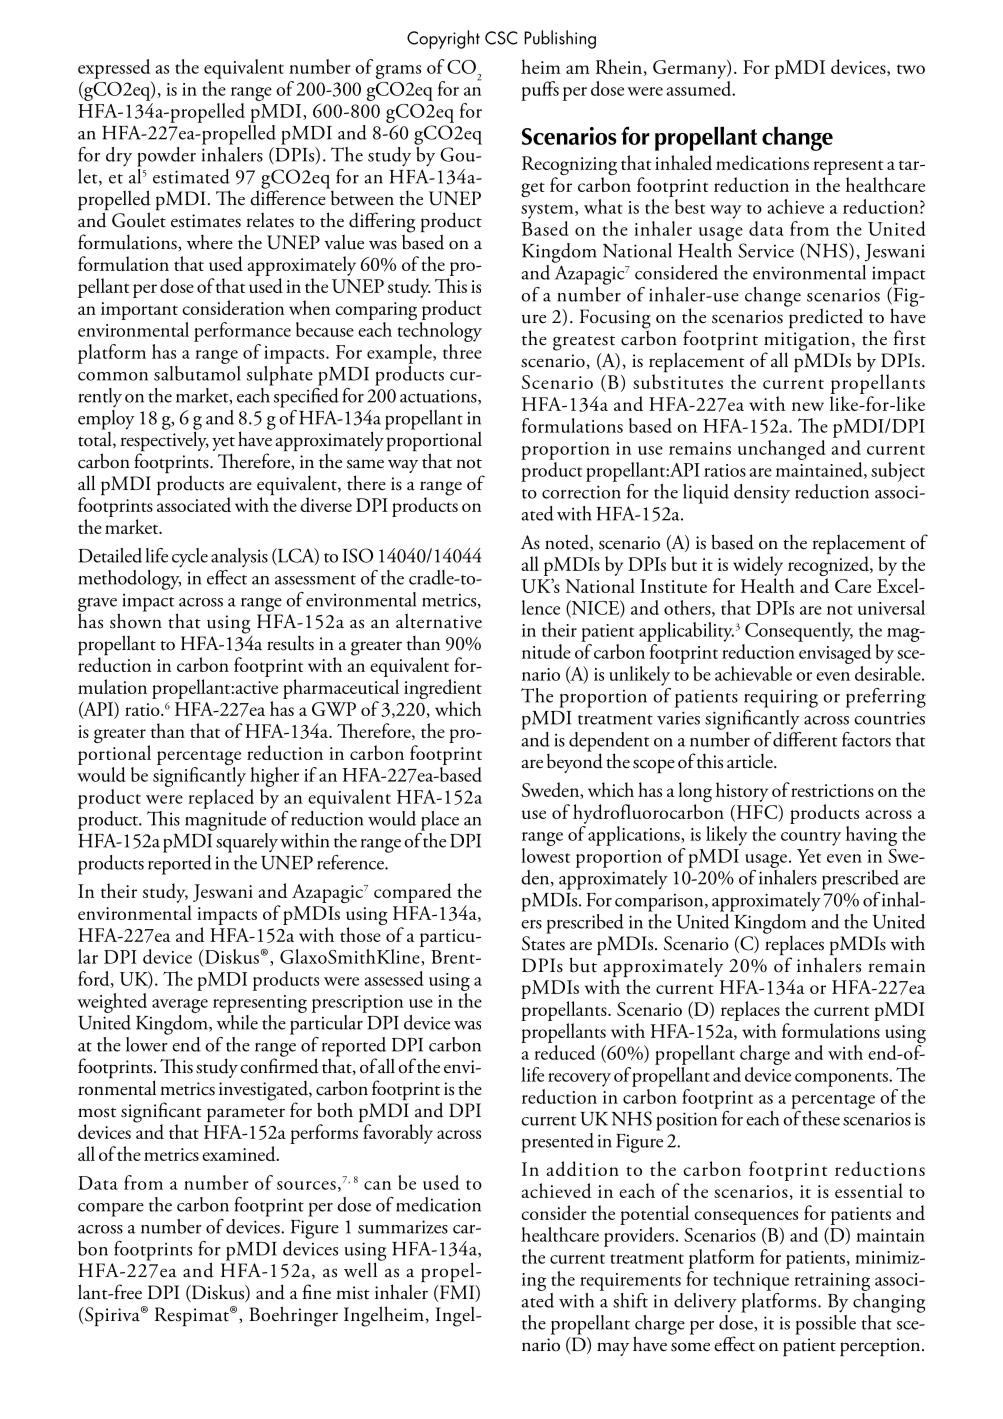  I want to click on ingredient, so click(443, 690).
